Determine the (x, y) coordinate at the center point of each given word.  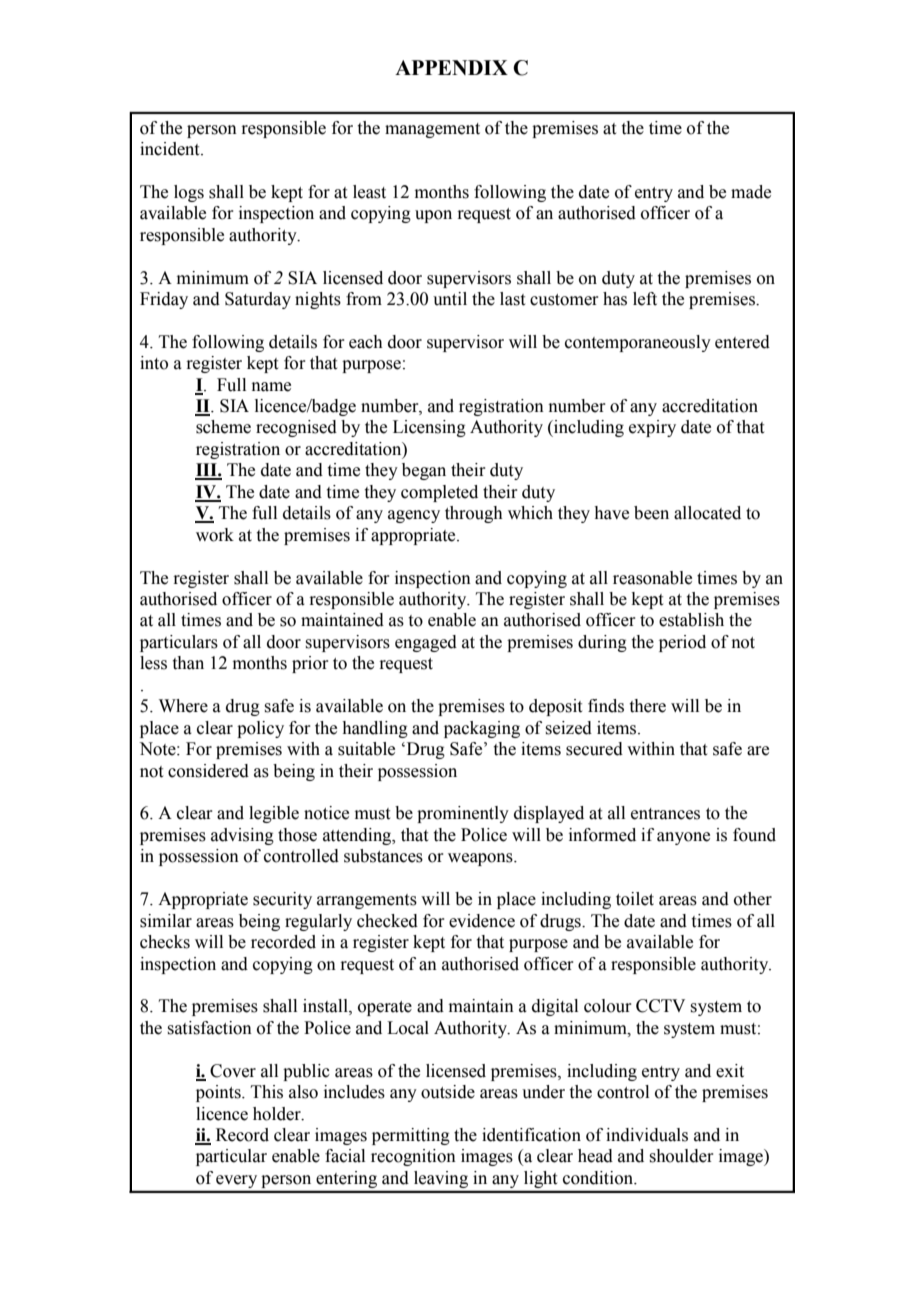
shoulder (681, 1156)
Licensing (429, 428)
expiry (652, 428)
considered (208, 771)
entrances (665, 814)
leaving (441, 1179)
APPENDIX (451, 67)
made (751, 192)
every (236, 1181)
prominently (463, 814)
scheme (223, 427)
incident (171, 149)
